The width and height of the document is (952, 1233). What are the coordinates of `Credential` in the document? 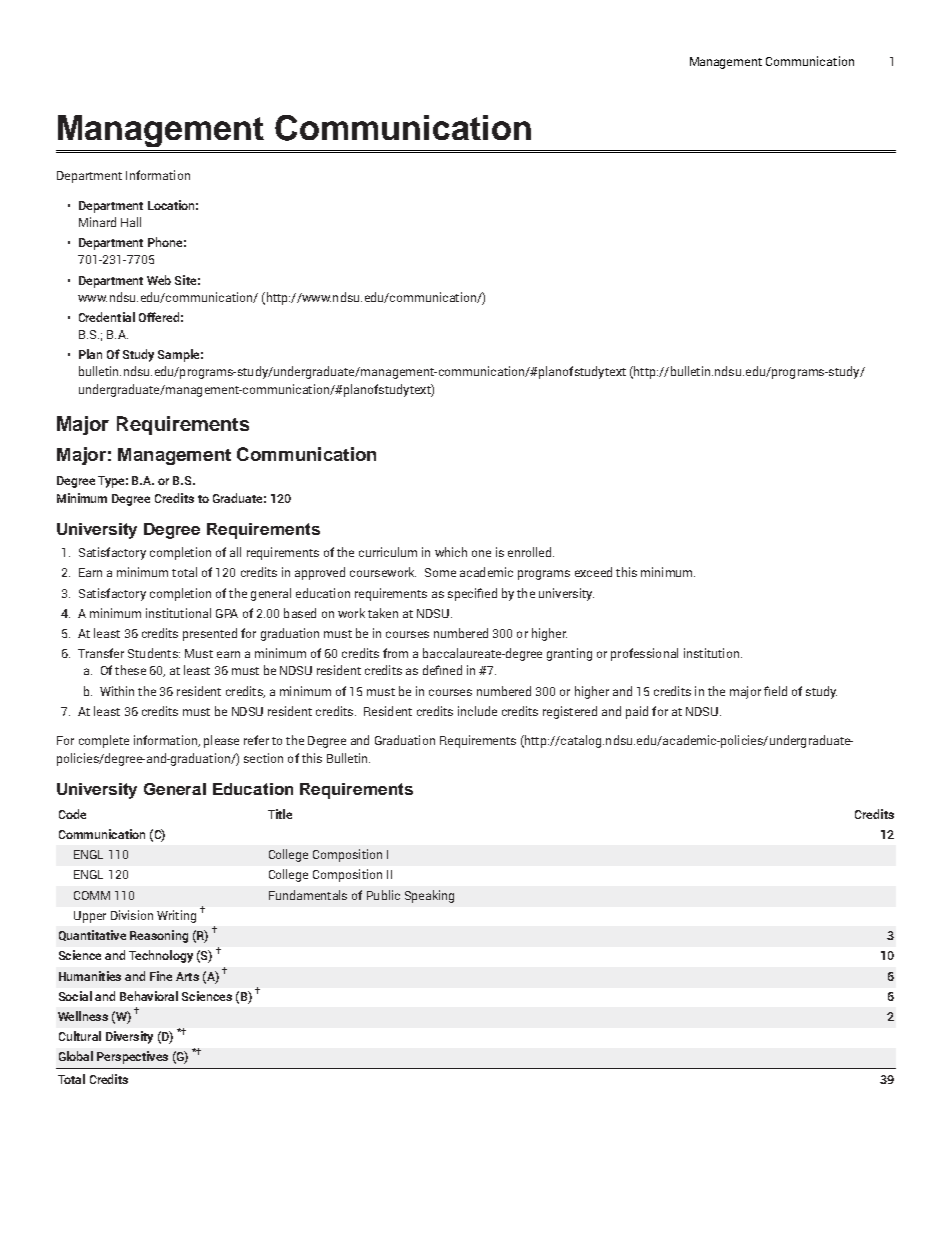 It's located at (107, 317).
